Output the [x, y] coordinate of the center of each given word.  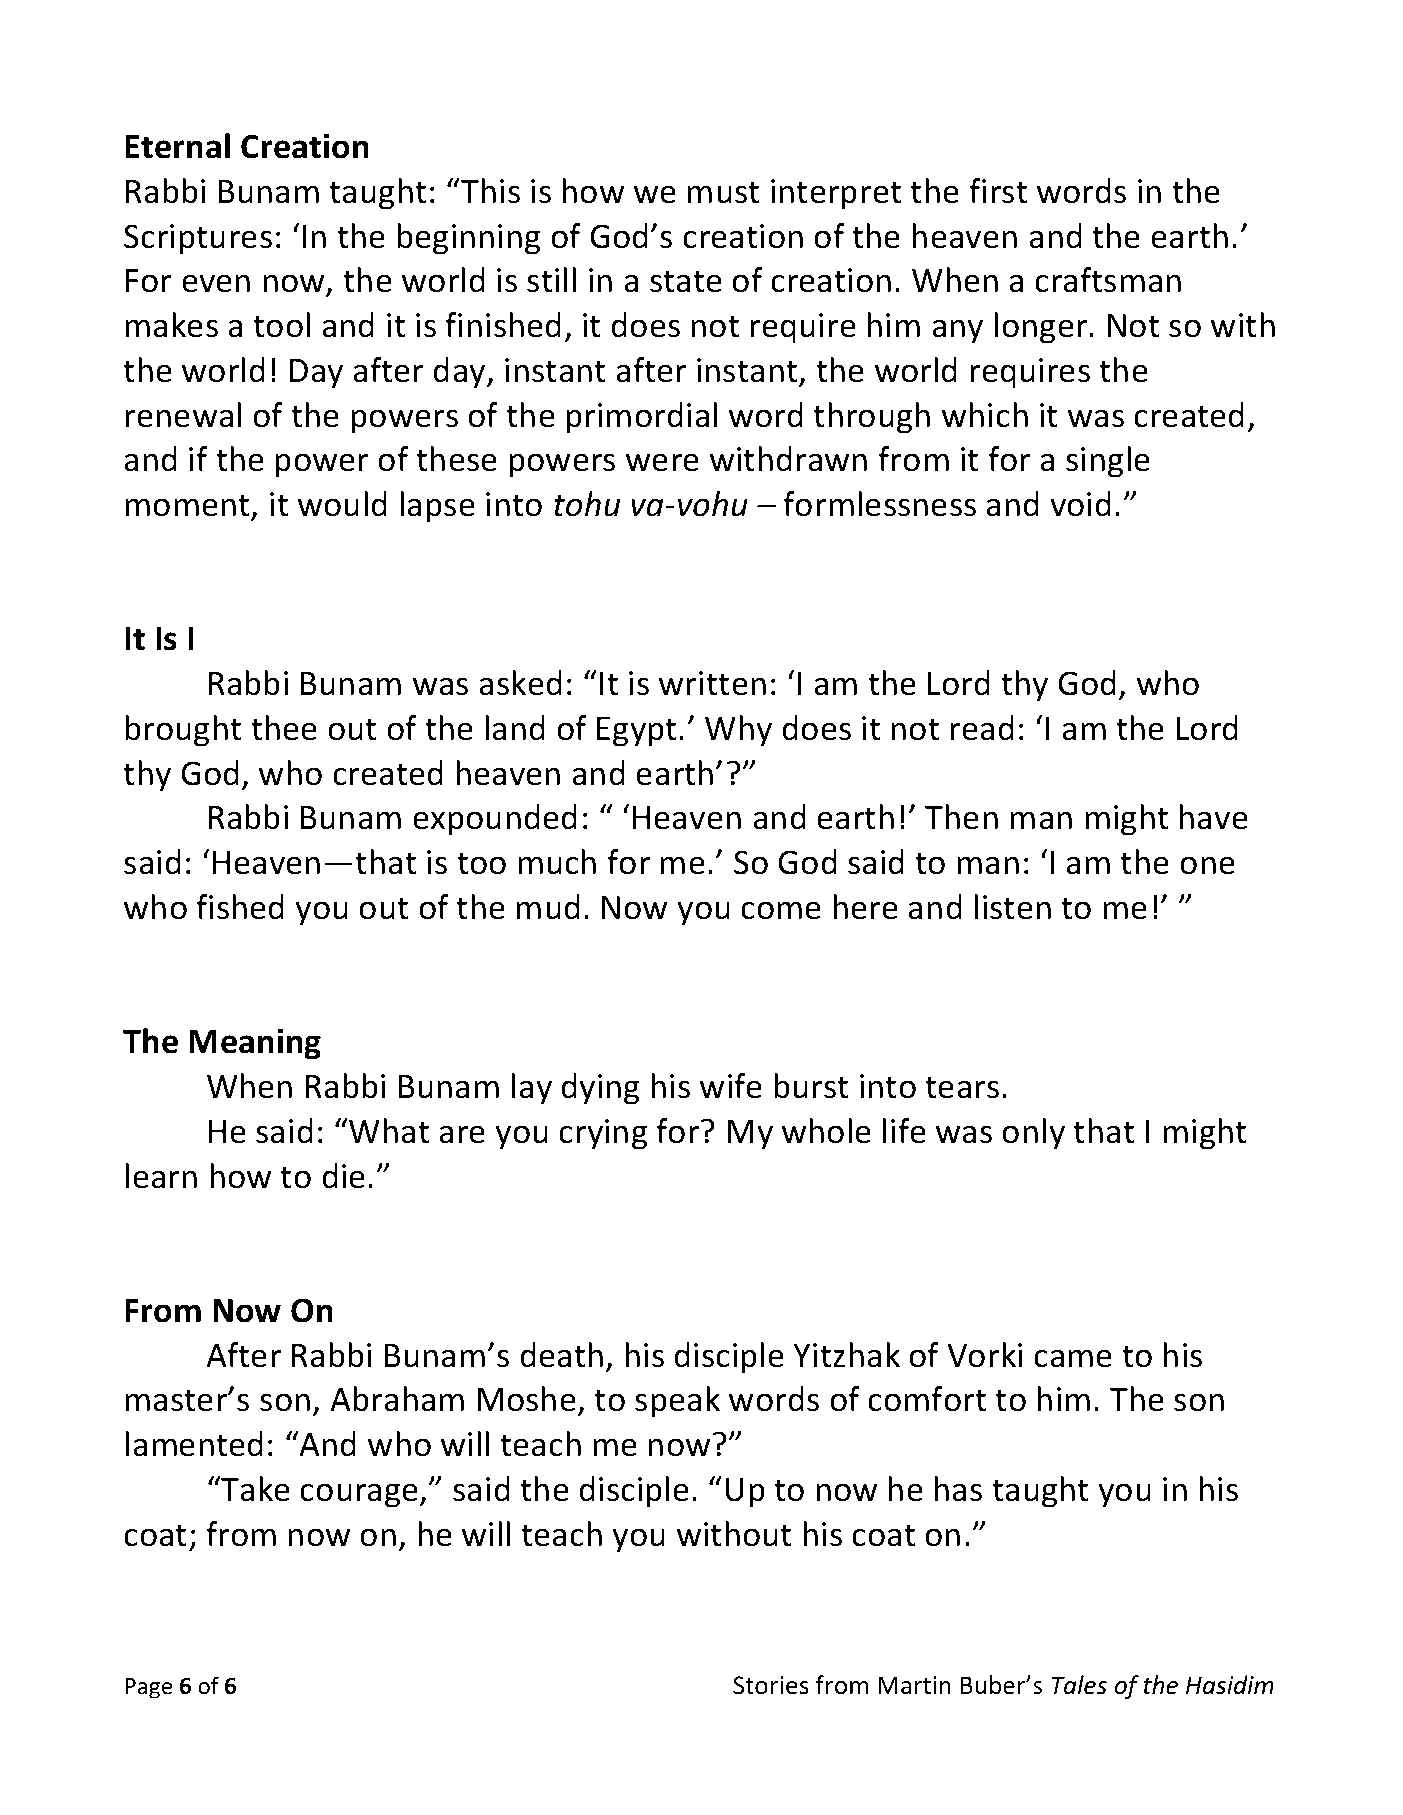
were [662, 462]
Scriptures [198, 239]
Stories [771, 1685]
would [342, 504]
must [723, 192]
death [561, 1355]
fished [240, 907]
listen [1012, 907]
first [998, 191]
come [781, 910]
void [1080, 504]
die [343, 1176]
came [1073, 1358]
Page [149, 1688]
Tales [1079, 1685]
